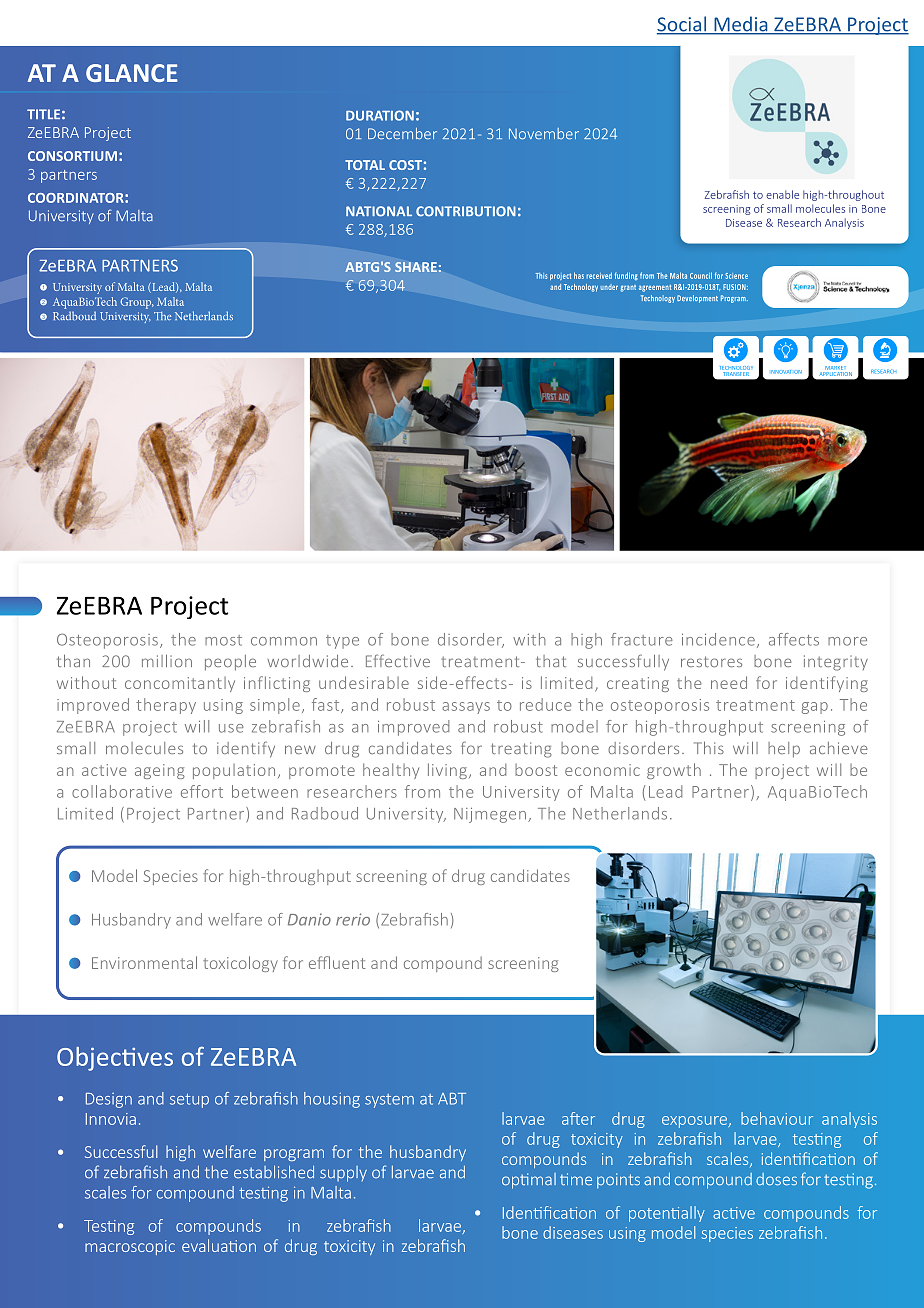 The image size is (924, 1308). What do you see at coordinates (786, 372) in the screenshot?
I see `INNOVATION` at bounding box center [786, 372].
